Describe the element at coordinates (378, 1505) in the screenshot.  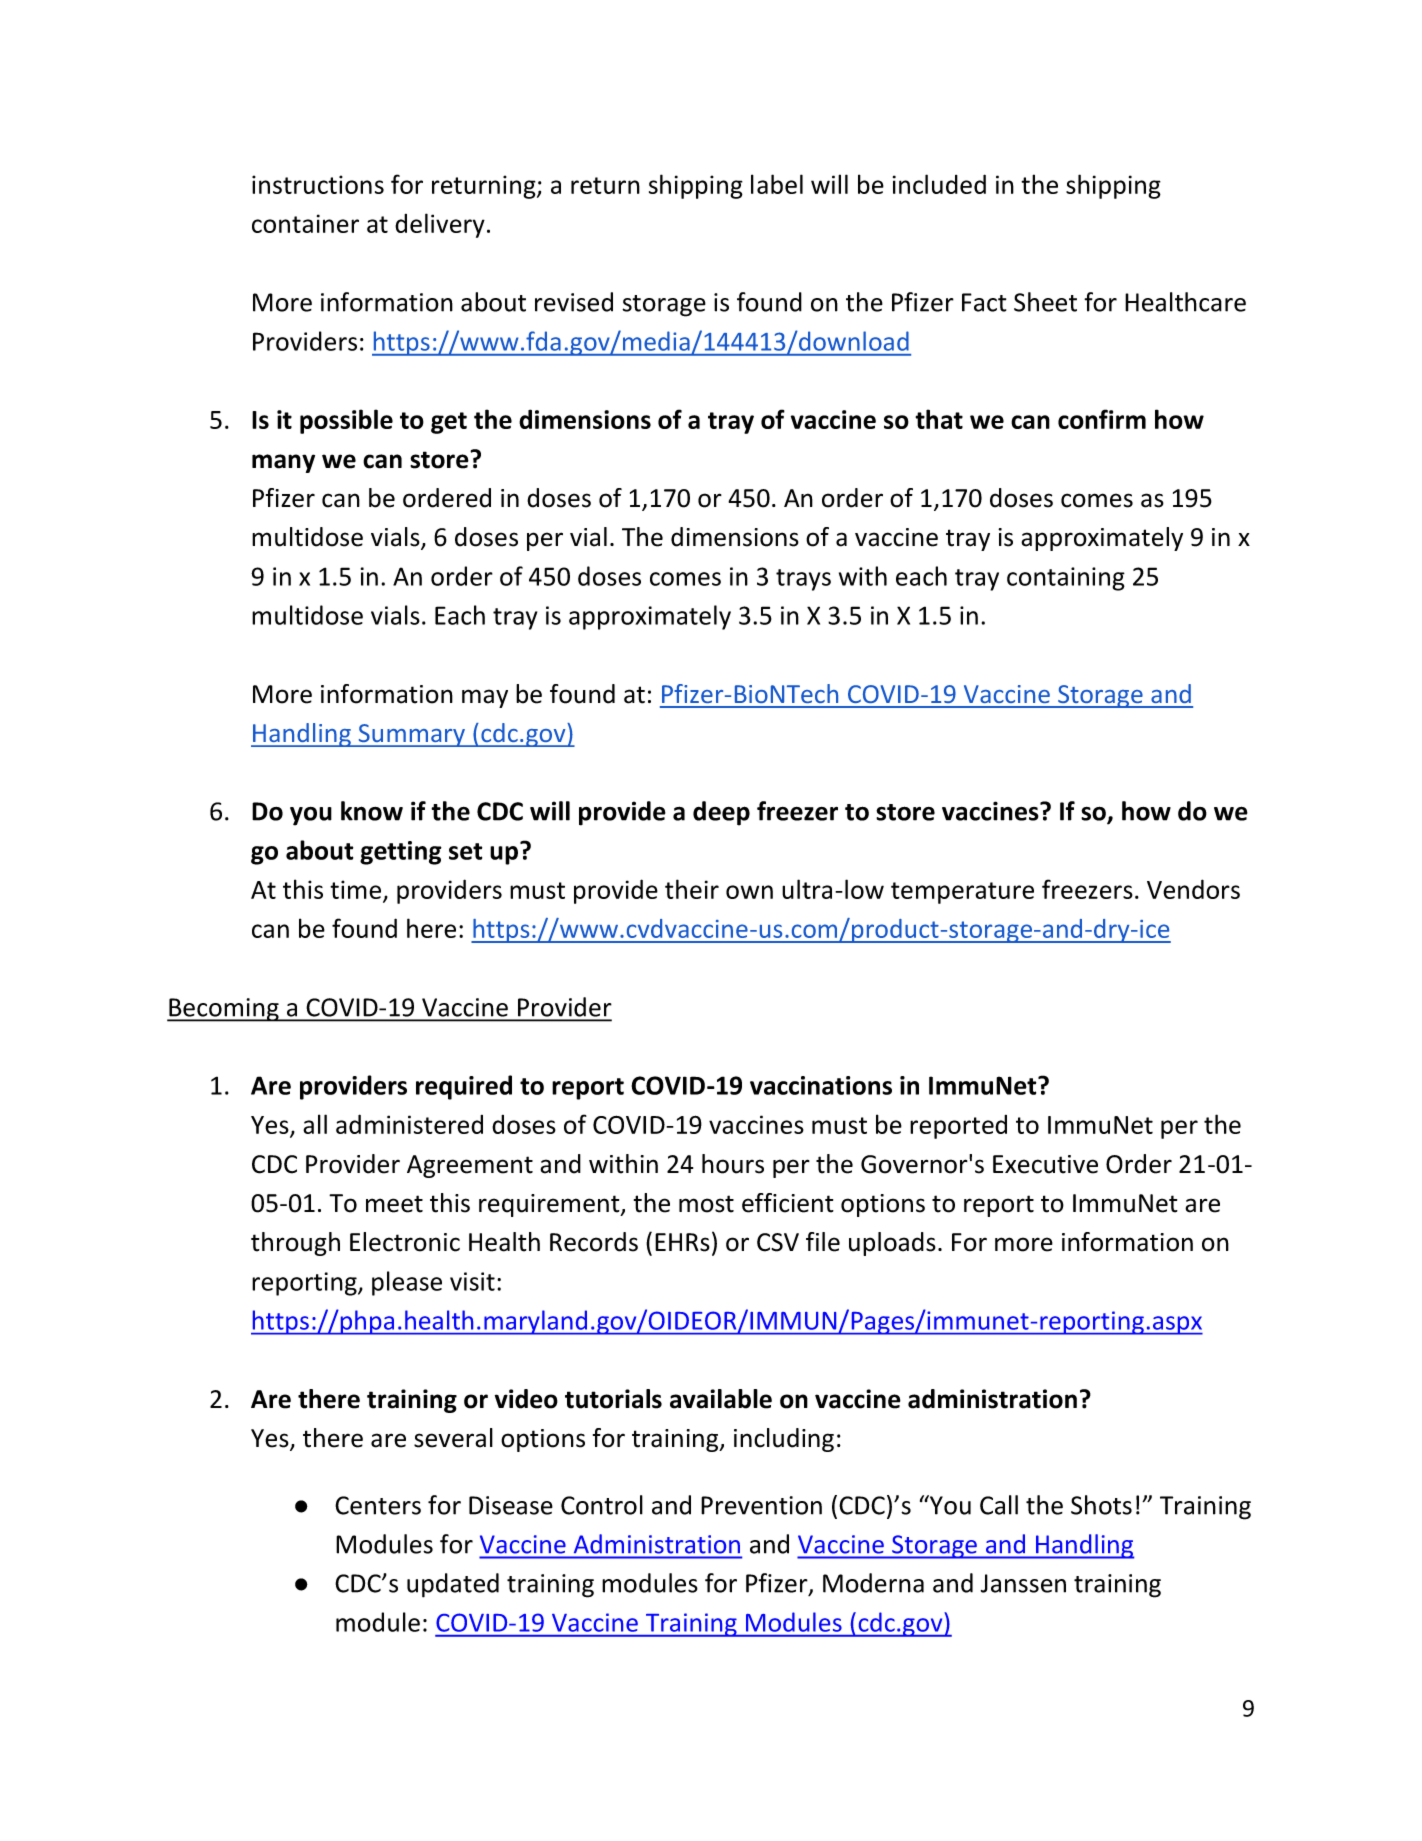
I see `Centers` at that location.
